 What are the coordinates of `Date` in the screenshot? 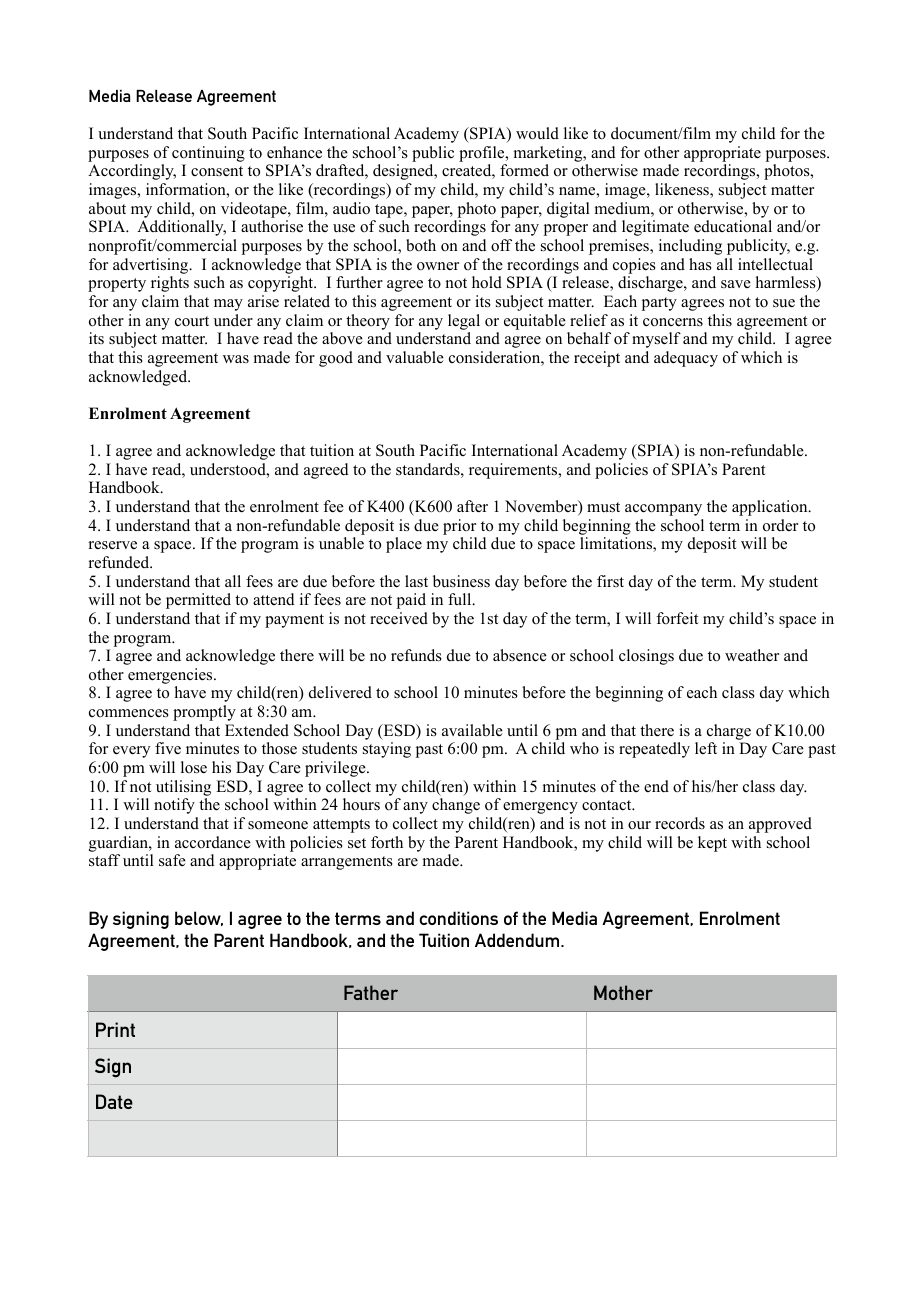 It's located at (114, 1101).
